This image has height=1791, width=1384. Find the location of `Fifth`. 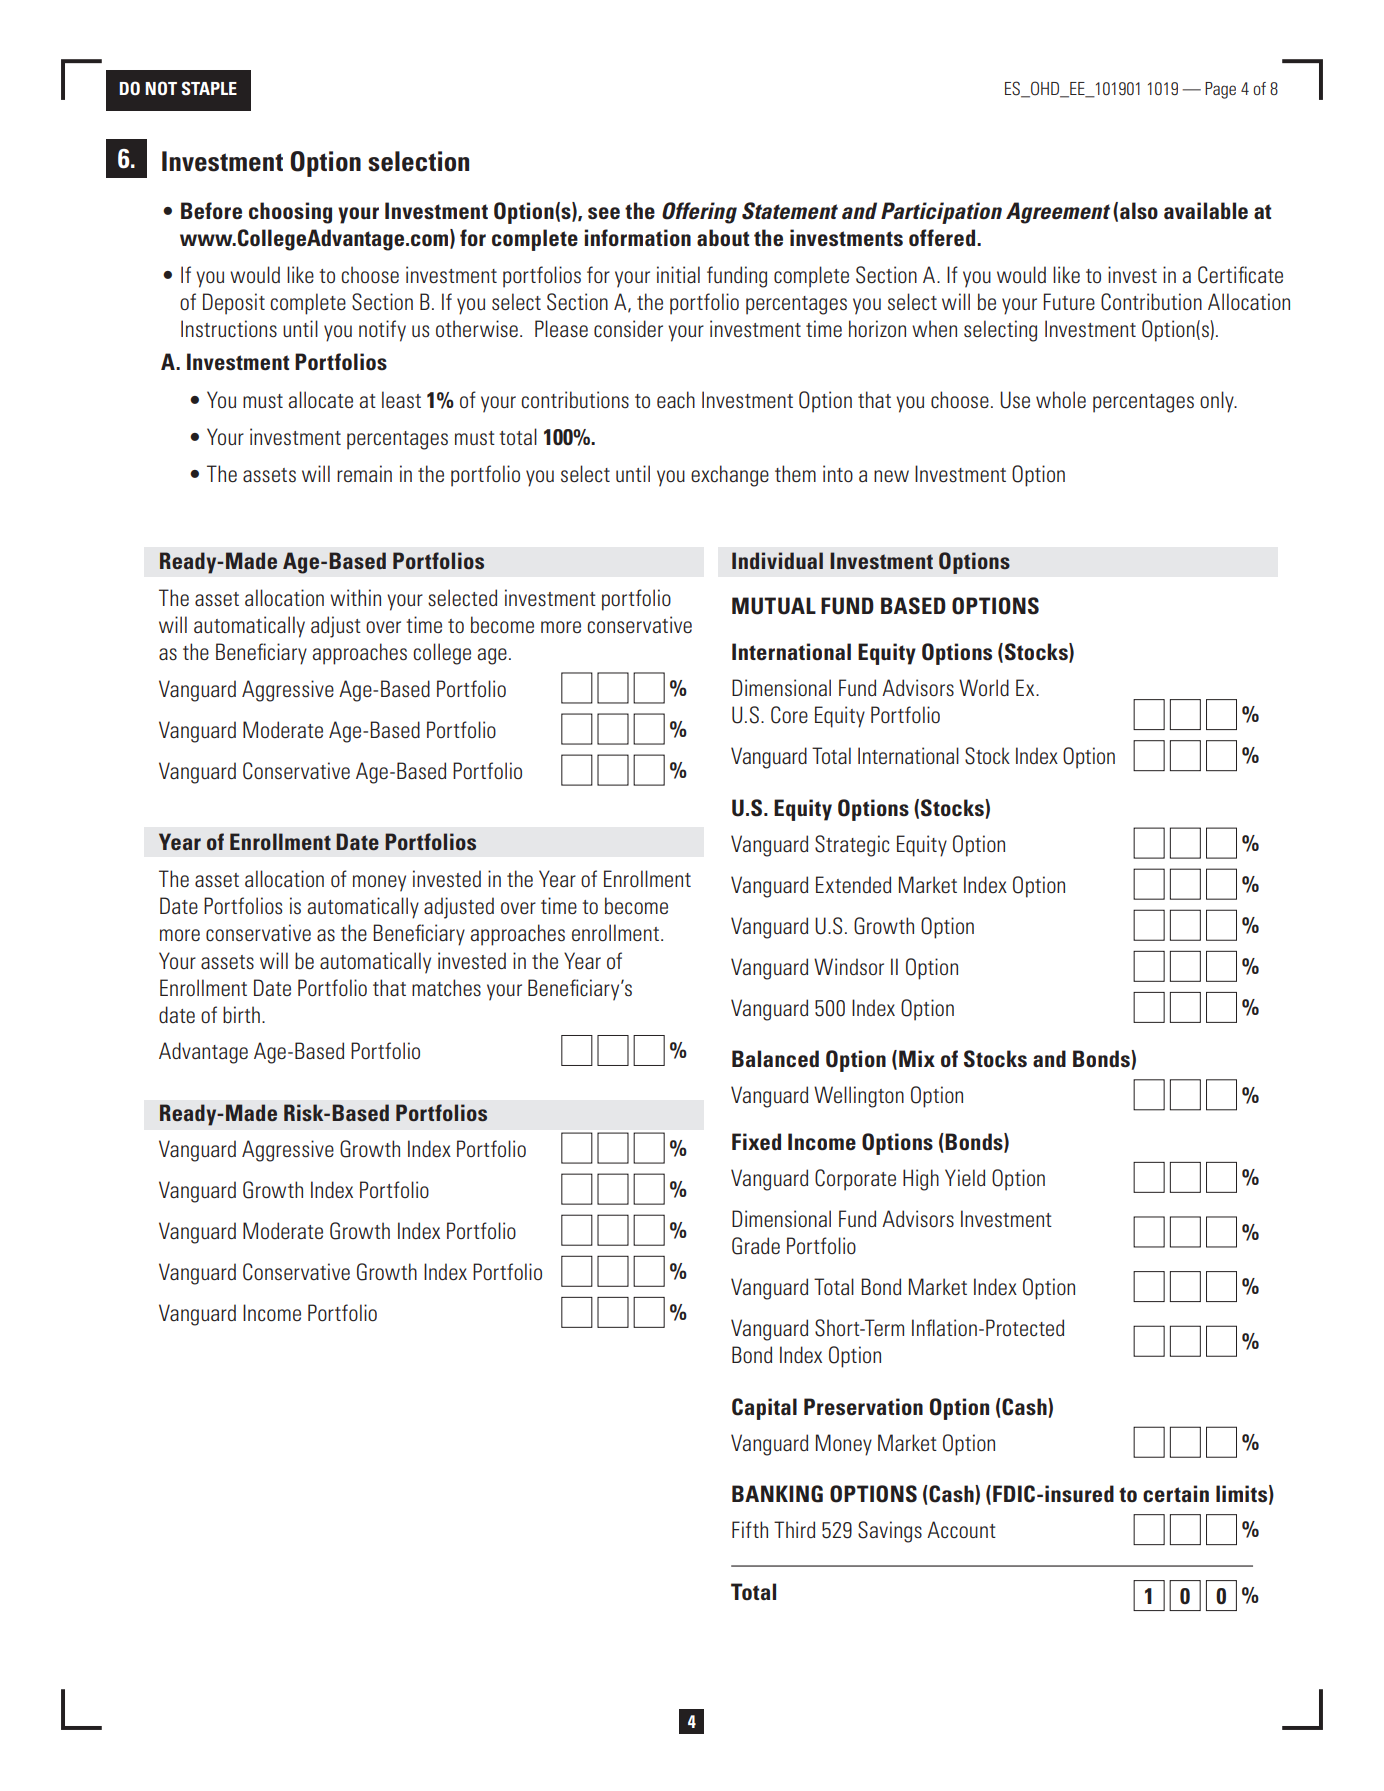

Fifth is located at coordinates (750, 1529).
